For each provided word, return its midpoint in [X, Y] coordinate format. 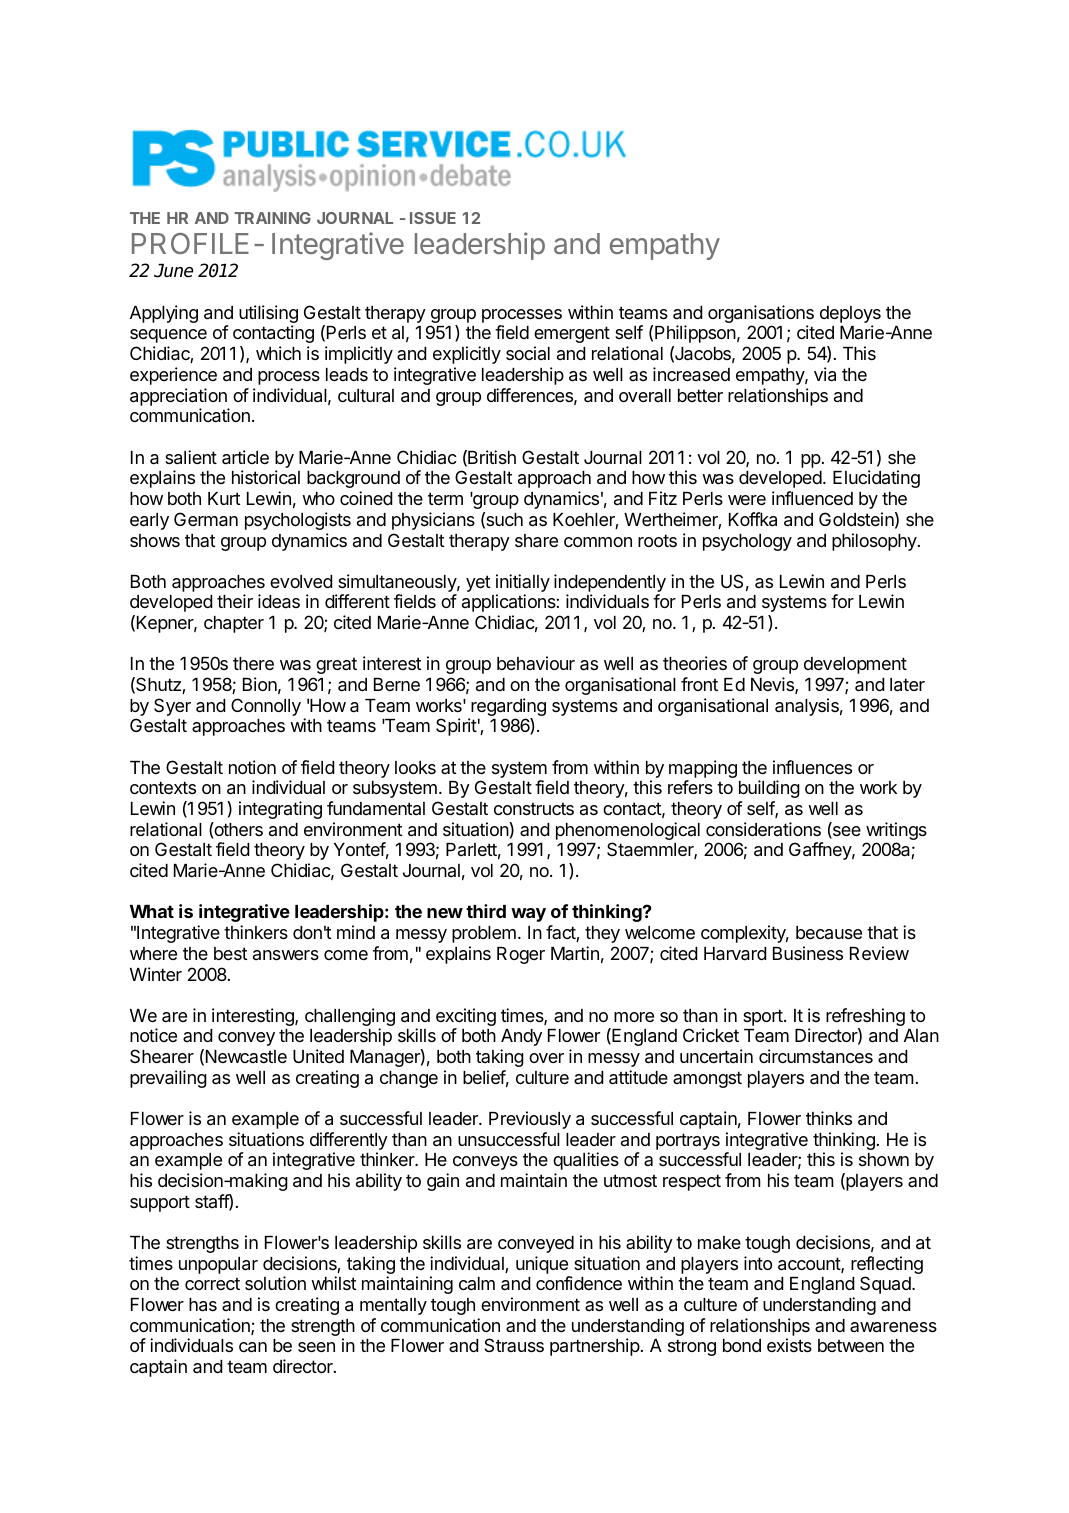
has [203, 1305]
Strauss [514, 1345]
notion [252, 767]
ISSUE [433, 218]
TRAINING [272, 218]
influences [812, 767]
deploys [850, 316]
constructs [534, 808]
